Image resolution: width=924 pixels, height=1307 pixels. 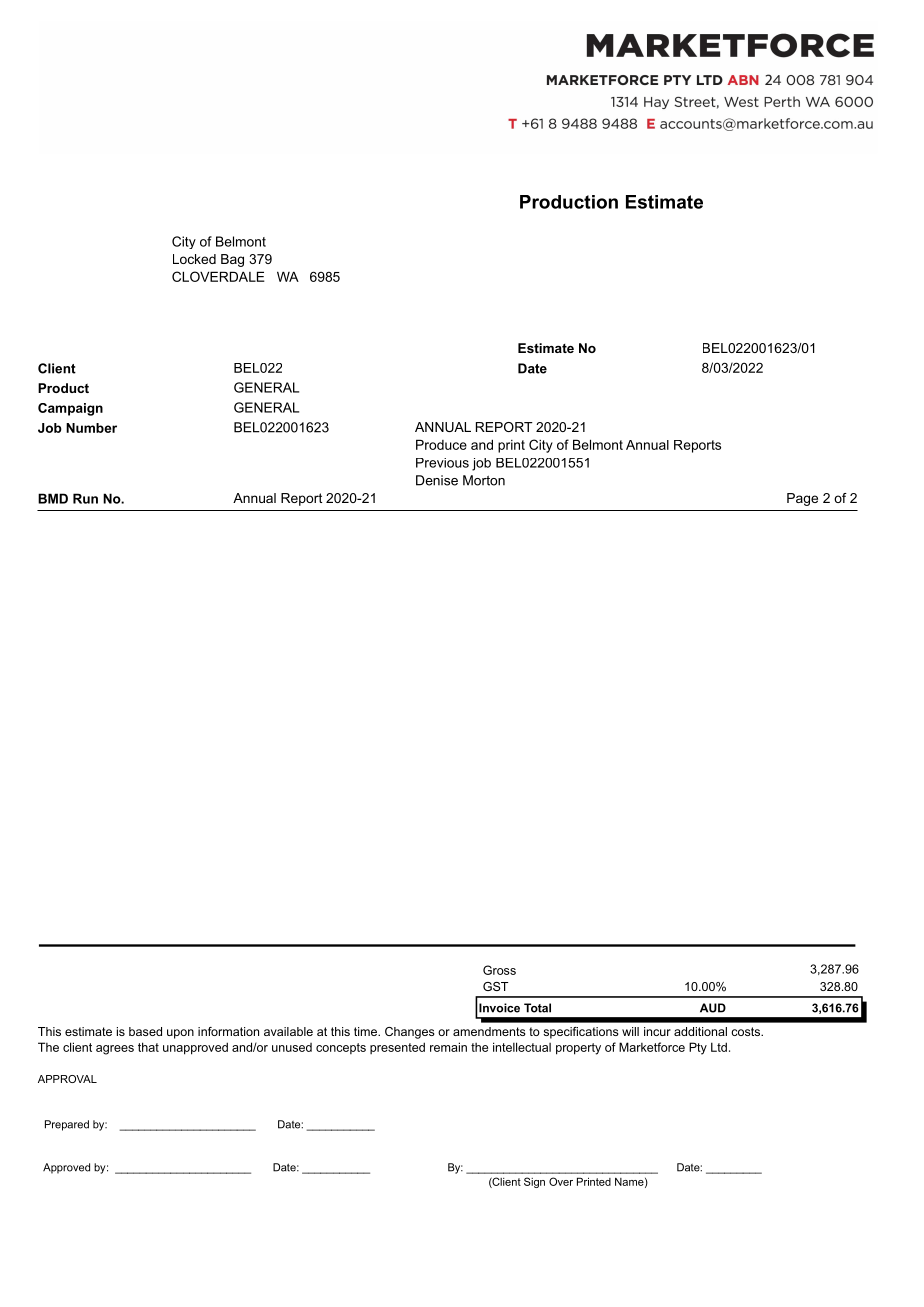 What do you see at coordinates (698, 1048) in the screenshot?
I see `Pty` at bounding box center [698, 1048].
